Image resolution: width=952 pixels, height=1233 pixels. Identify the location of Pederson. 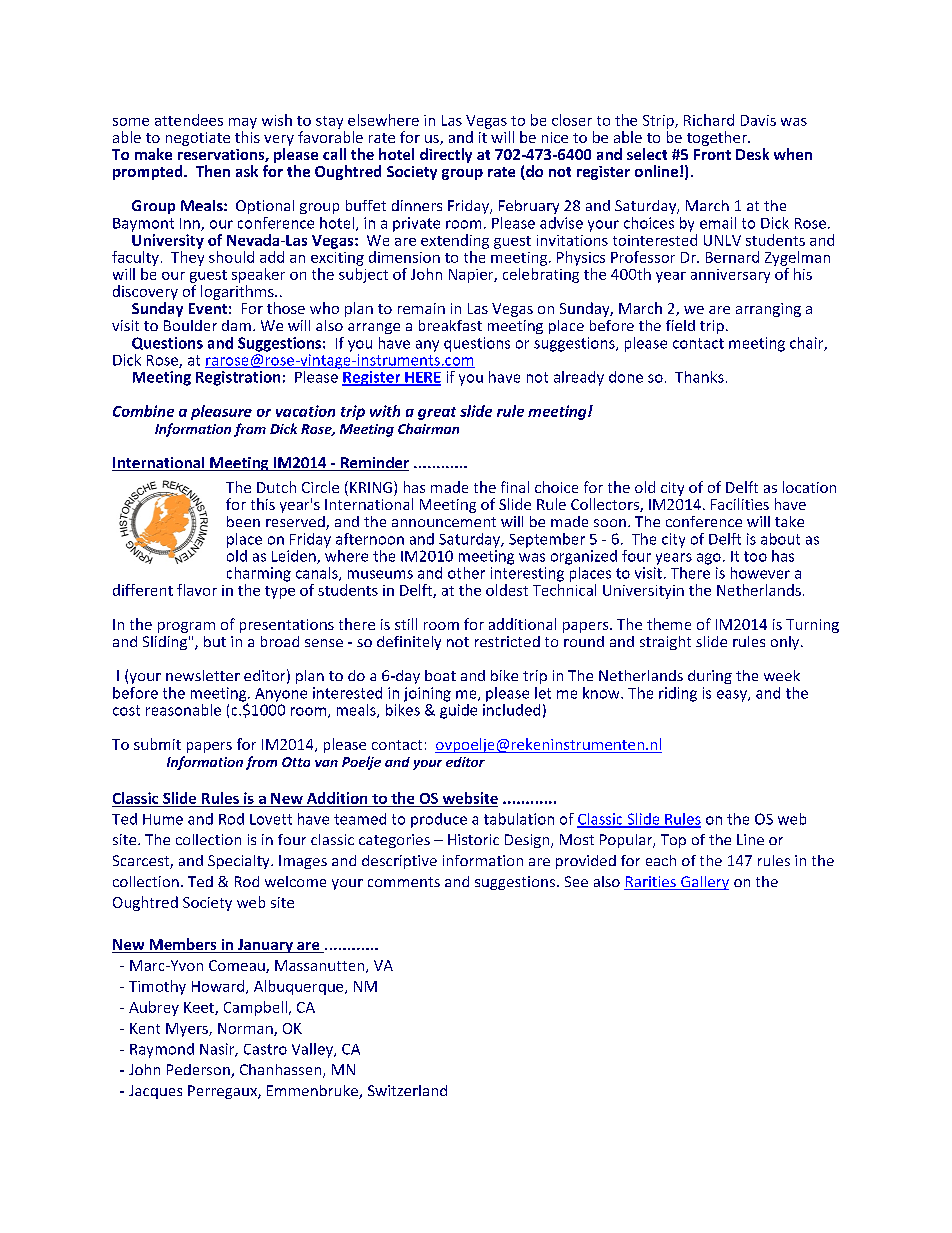
(199, 1071).
